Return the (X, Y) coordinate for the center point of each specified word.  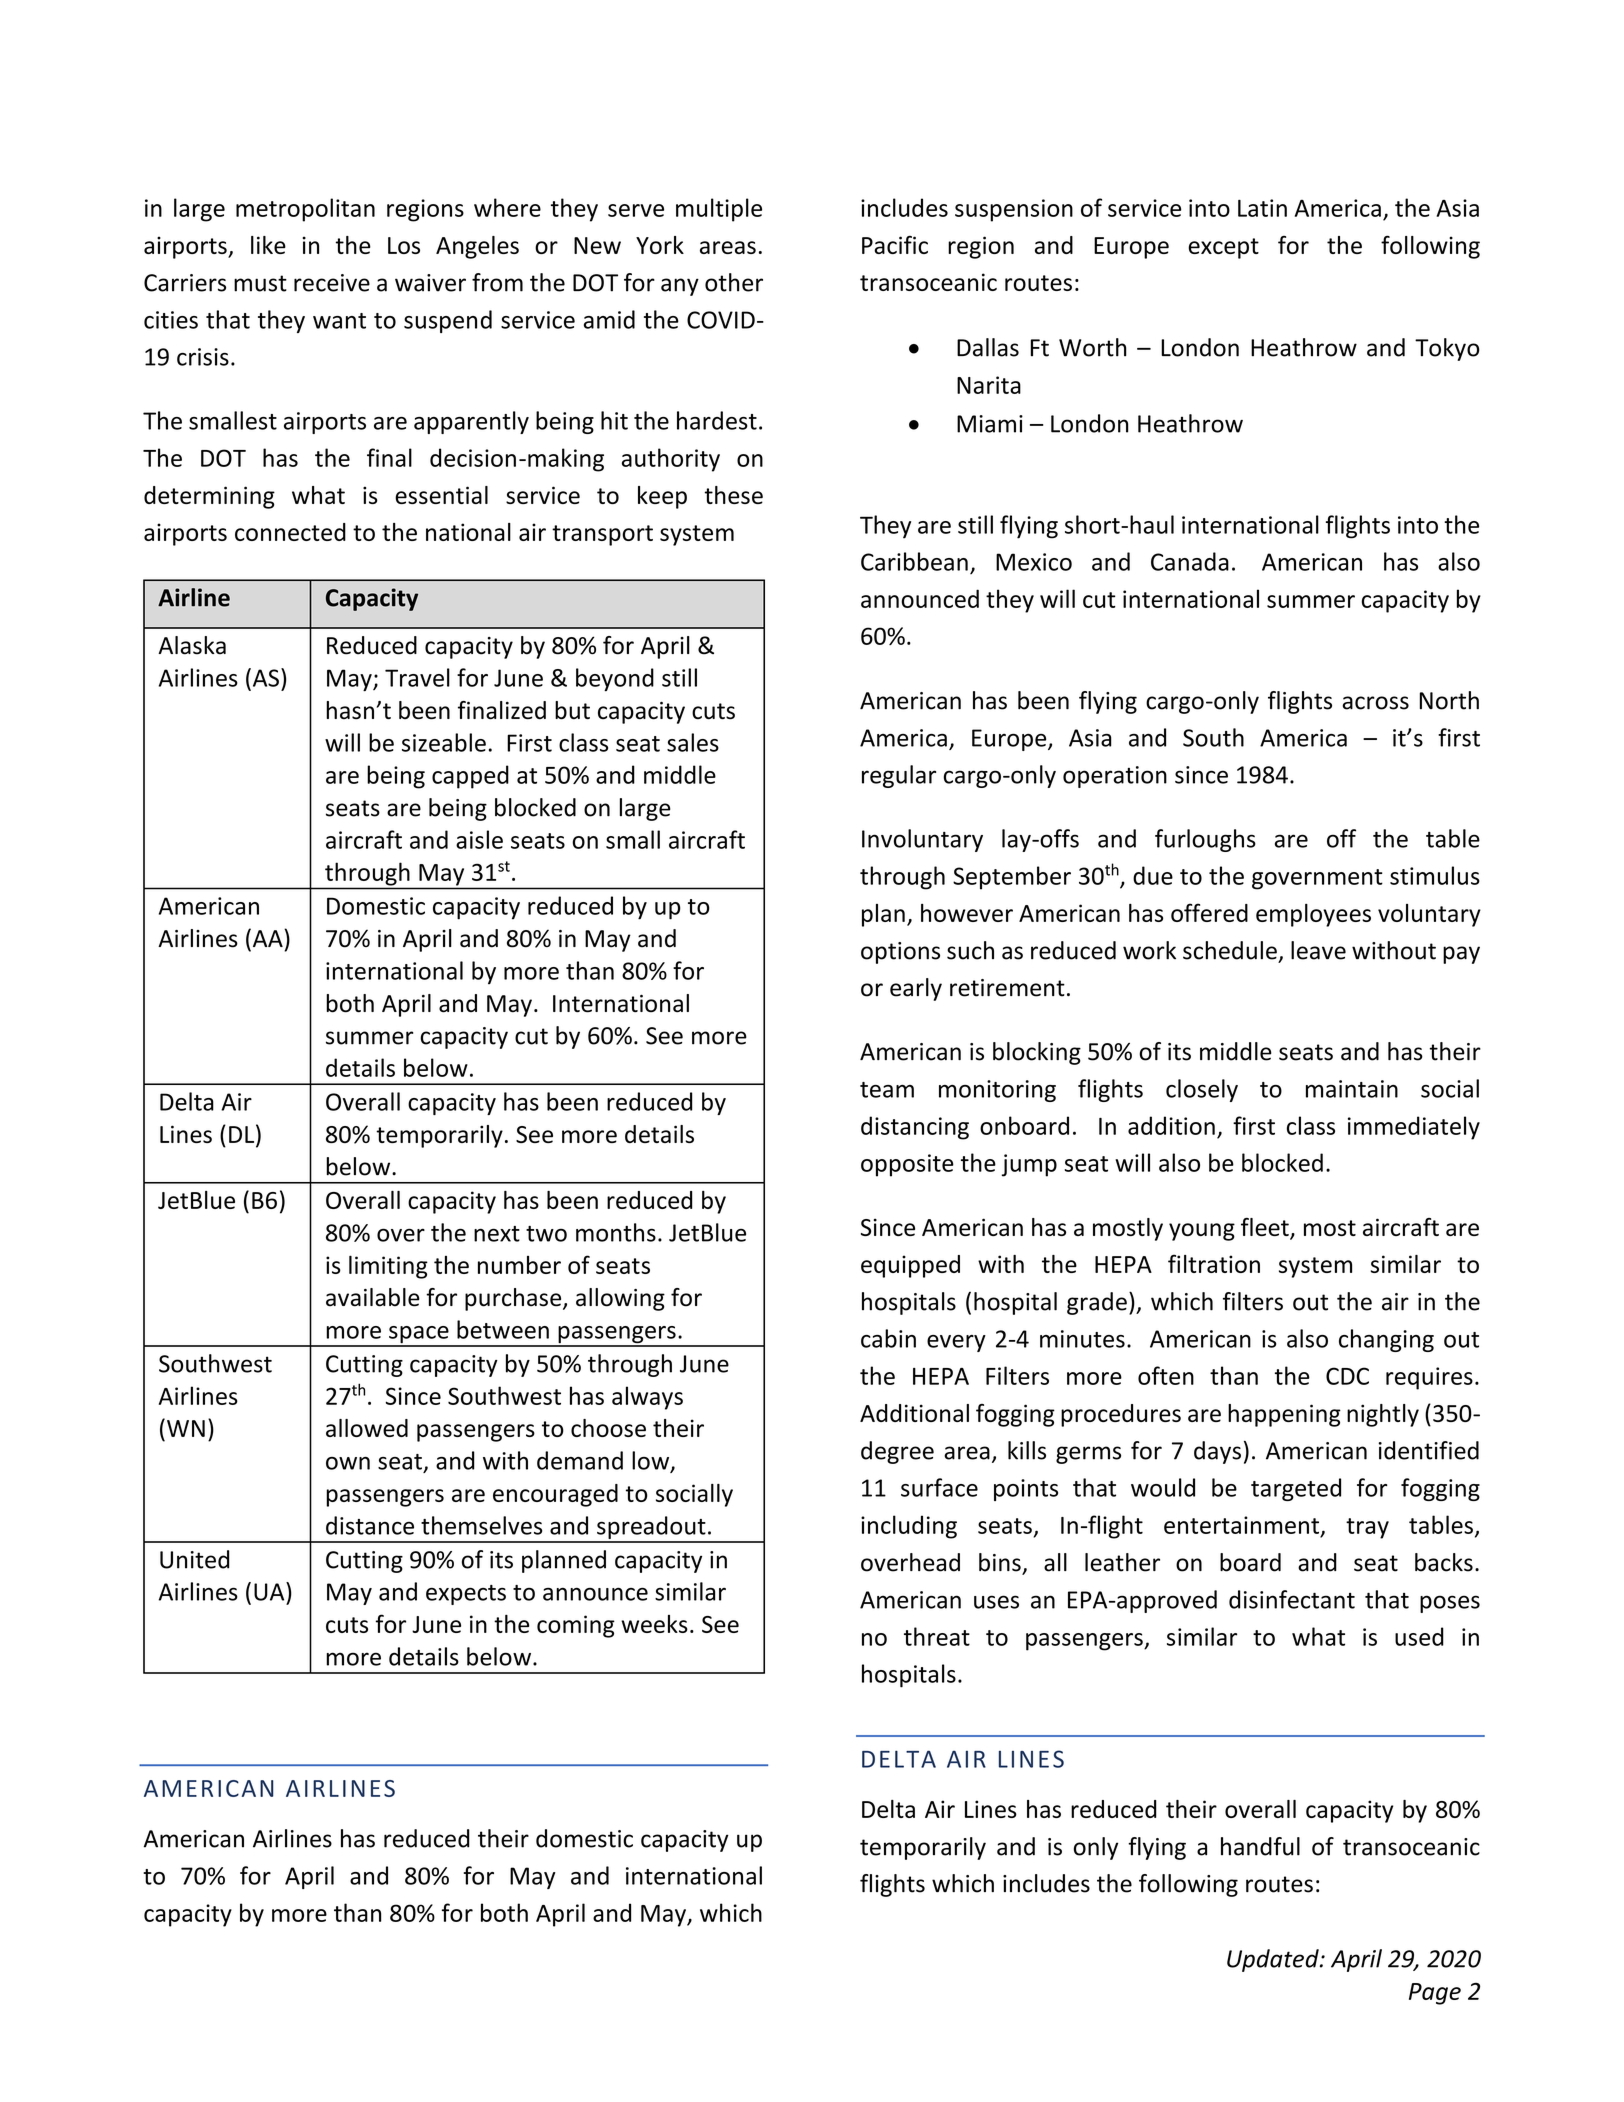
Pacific (895, 245)
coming (576, 1626)
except (1223, 248)
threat (937, 1636)
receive (332, 283)
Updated (1274, 1960)
